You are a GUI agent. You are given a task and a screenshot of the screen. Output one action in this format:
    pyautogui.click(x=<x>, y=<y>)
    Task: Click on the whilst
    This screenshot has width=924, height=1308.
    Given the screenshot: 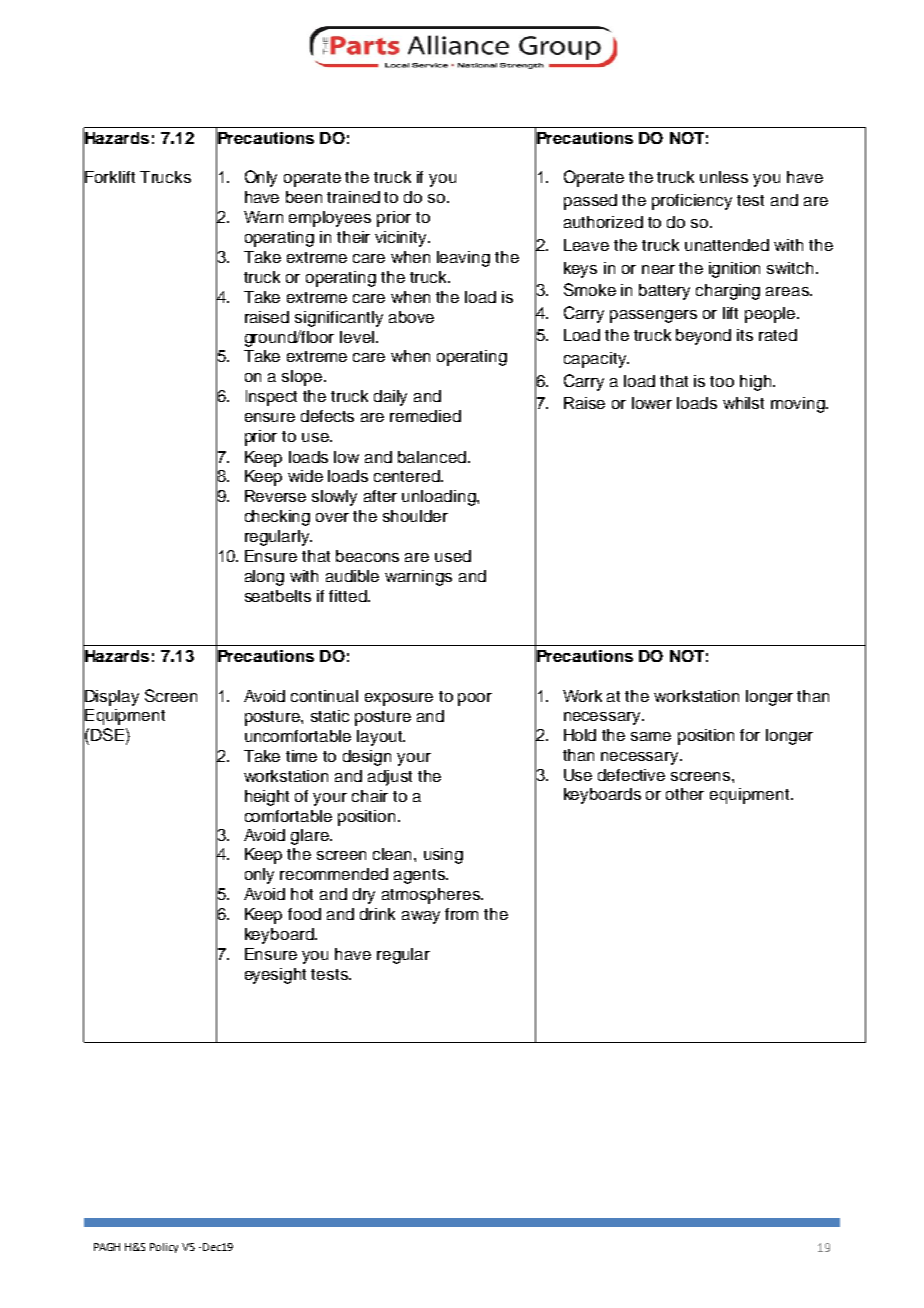 What is the action you would take?
    pyautogui.click(x=743, y=403)
